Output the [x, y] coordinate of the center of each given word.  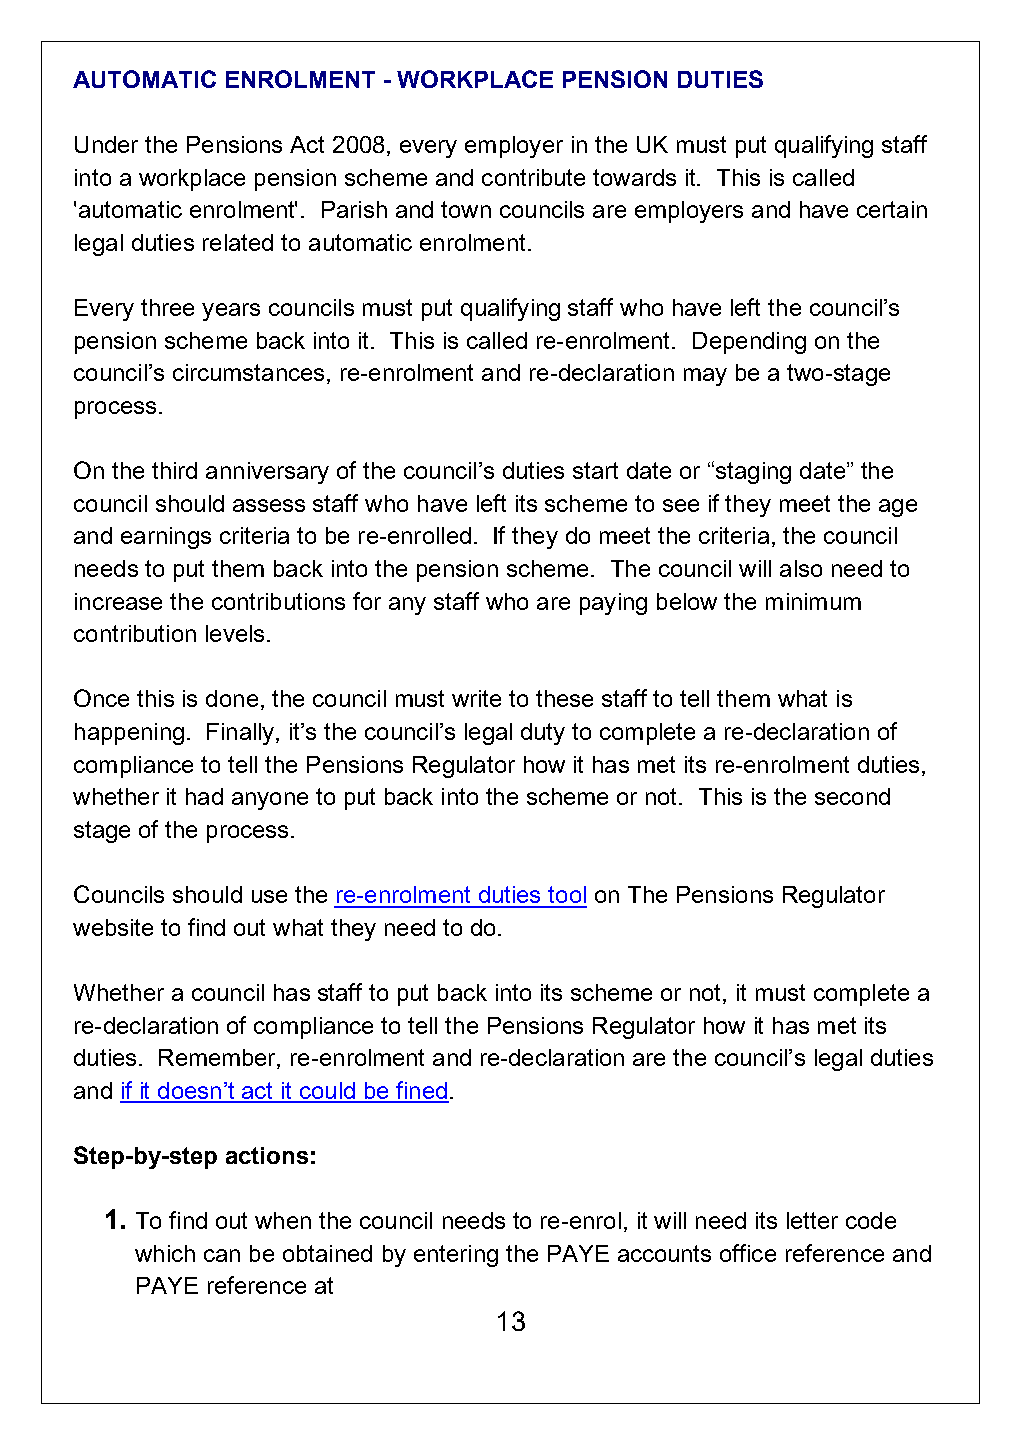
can [222, 1255]
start [595, 470]
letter [812, 1220]
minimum [813, 601]
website [113, 927]
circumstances [248, 372]
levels [235, 633]
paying [613, 604]
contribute [533, 177]
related [238, 242]
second [852, 796]
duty [543, 734]
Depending [749, 343]
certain [892, 209]
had [204, 796]
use [269, 896]
